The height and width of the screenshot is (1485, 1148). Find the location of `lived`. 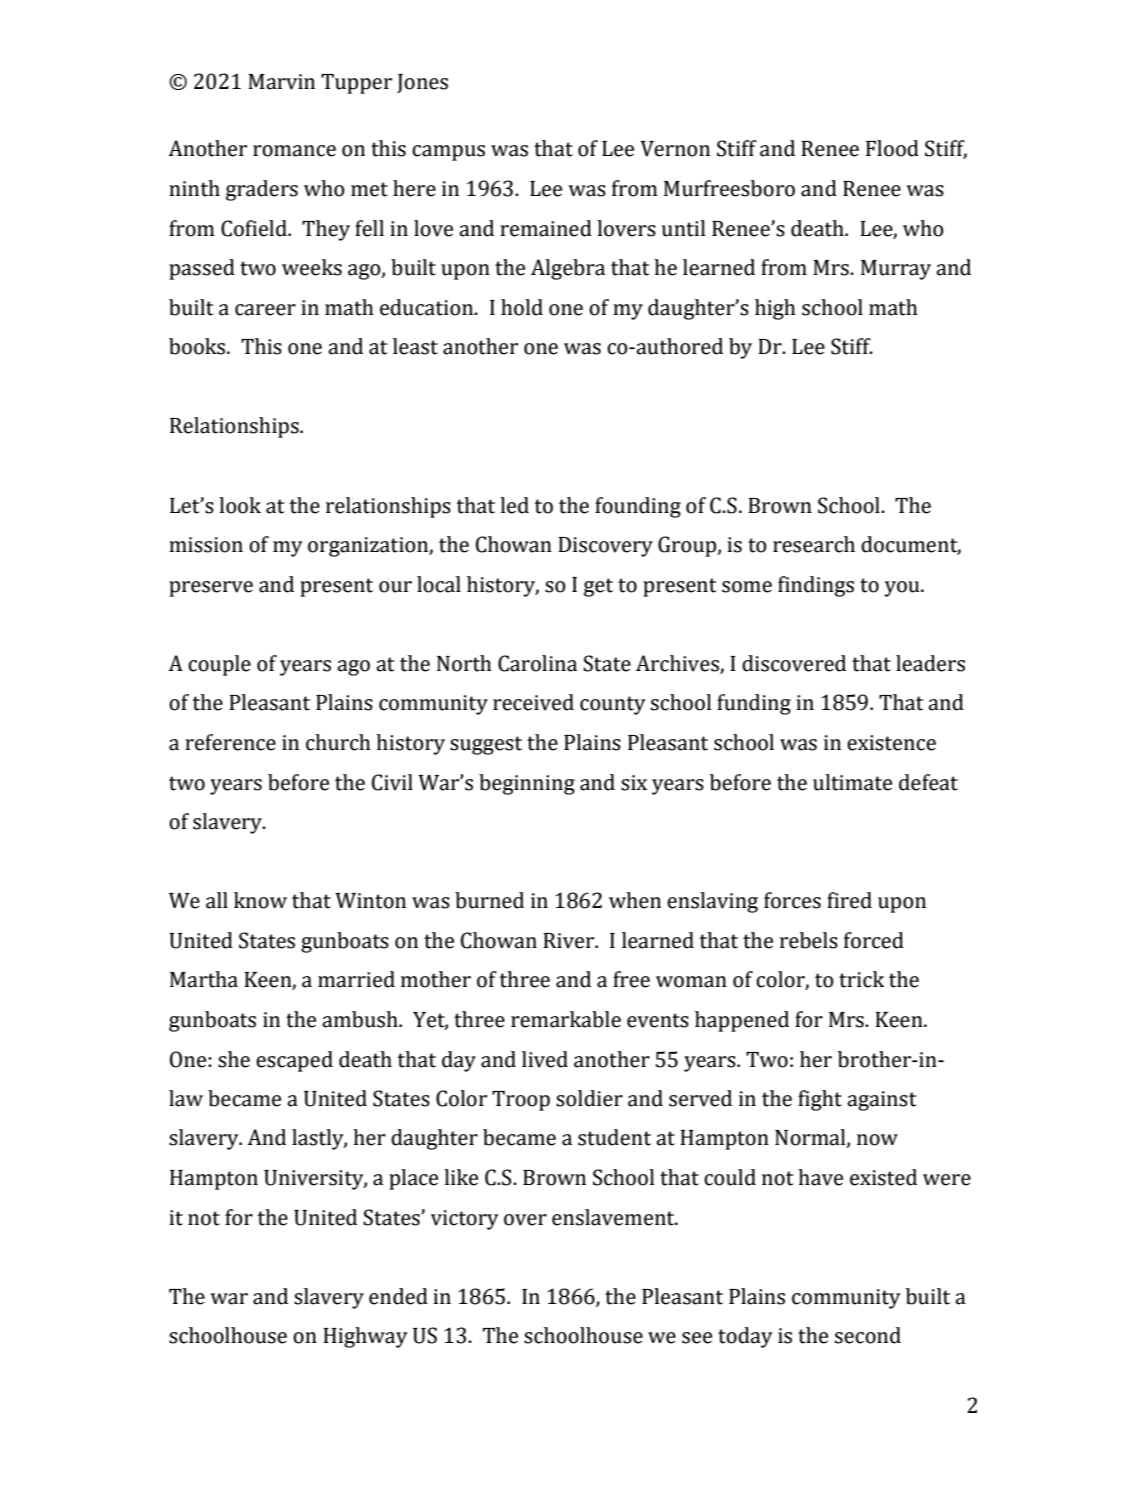

lived is located at coordinates (545, 1059).
